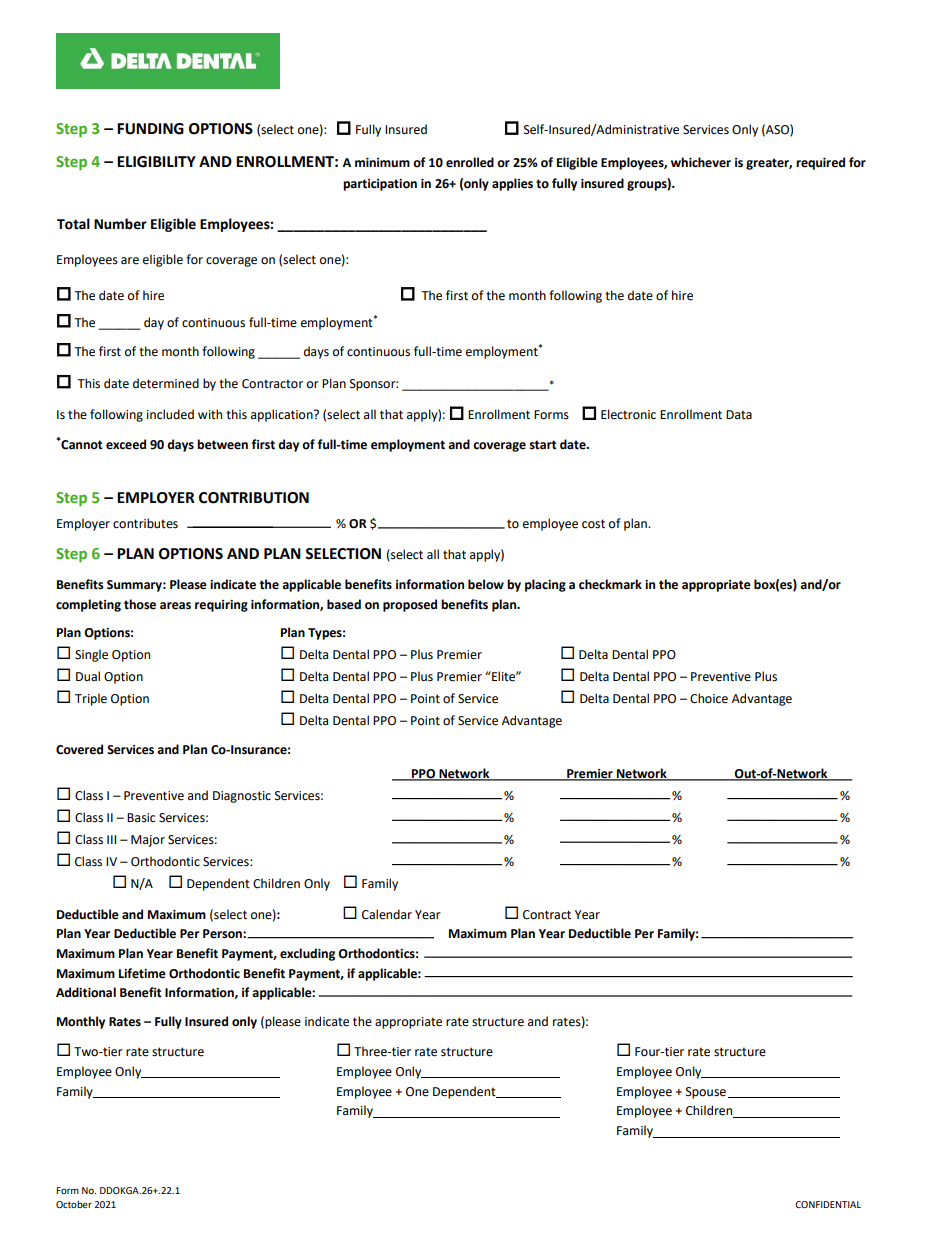 The height and width of the screenshot is (1233, 952). What do you see at coordinates (706, 1093) in the screenshot?
I see `Spouse` at bounding box center [706, 1093].
